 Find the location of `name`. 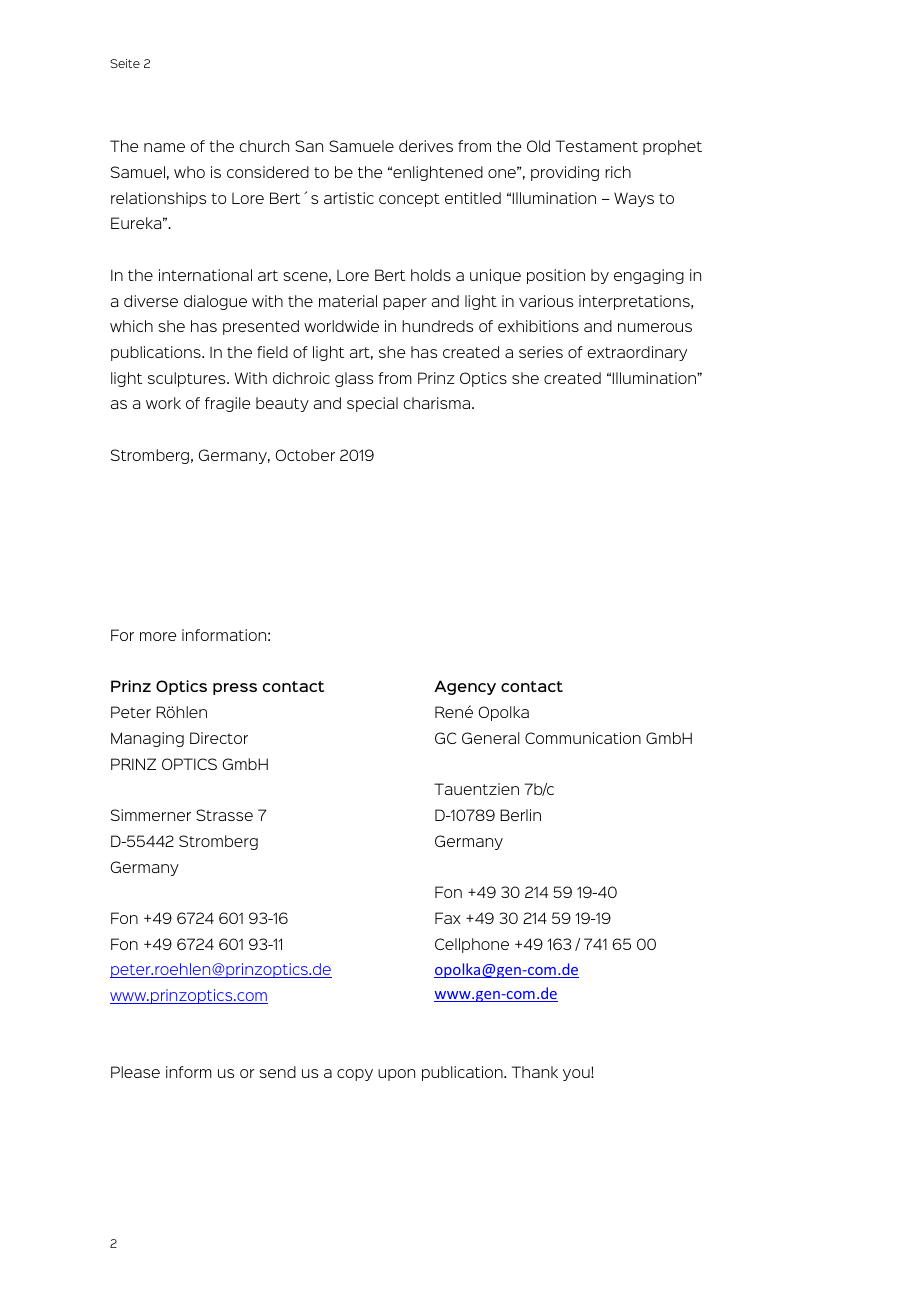

name is located at coordinates (164, 147).
